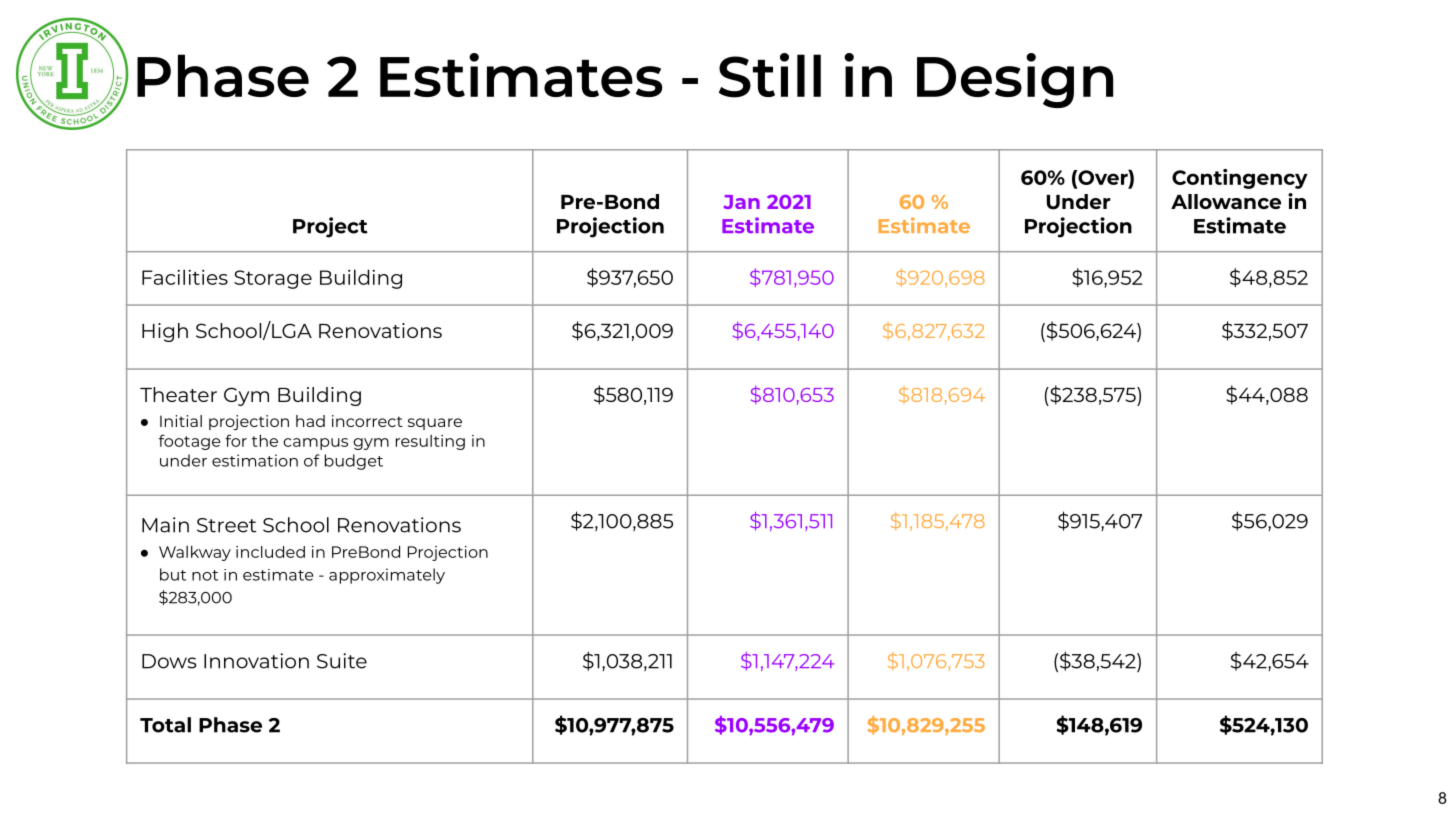 This page has width=1456, height=819. What do you see at coordinates (1240, 179) in the page?
I see `Contingency` at bounding box center [1240, 179].
